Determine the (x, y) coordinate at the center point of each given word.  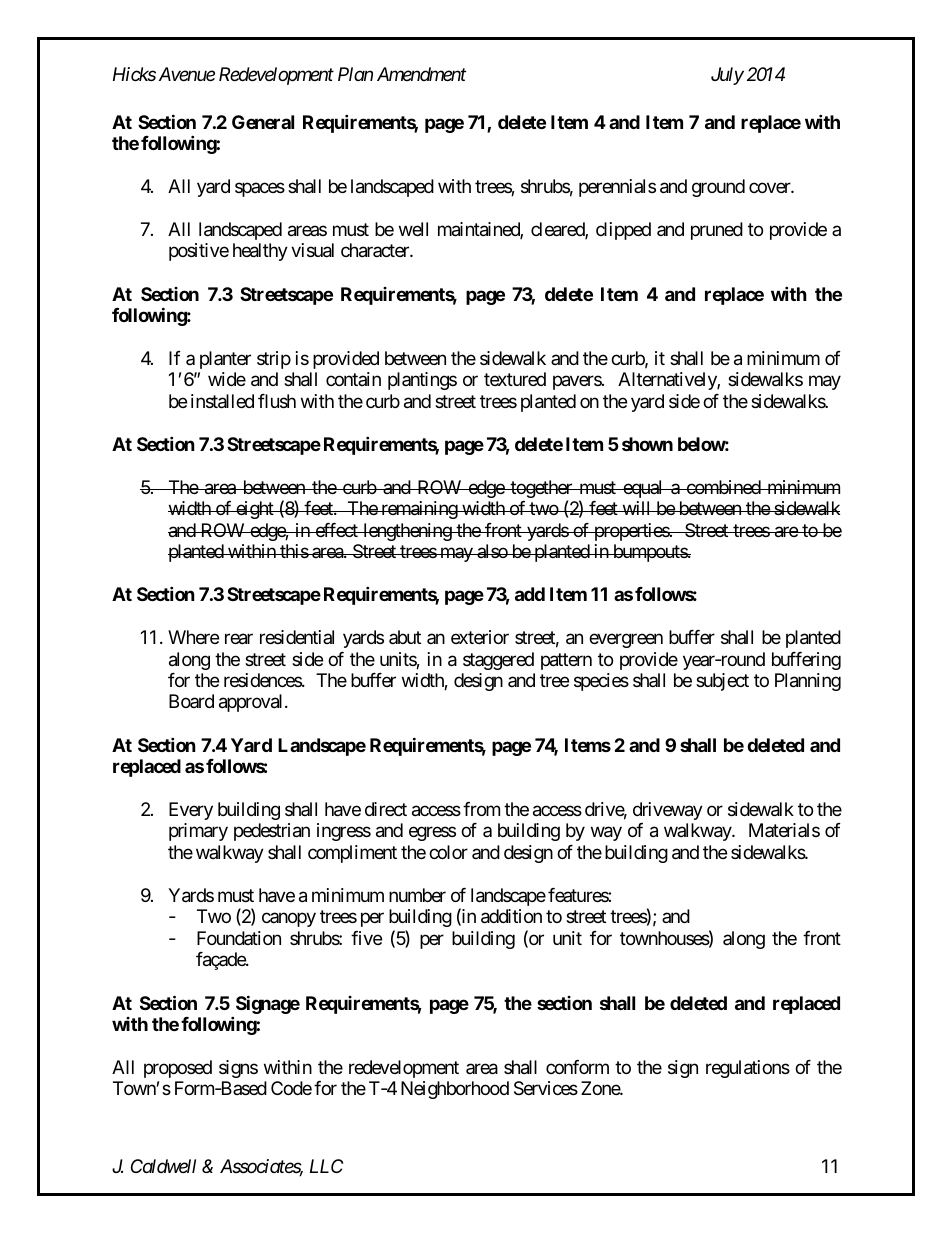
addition (511, 916)
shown (647, 444)
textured (515, 379)
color (448, 852)
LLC (326, 1166)
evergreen (626, 640)
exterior (480, 637)
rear (239, 639)
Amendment (421, 74)
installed (222, 401)
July (727, 76)
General (263, 122)
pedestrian (272, 832)
